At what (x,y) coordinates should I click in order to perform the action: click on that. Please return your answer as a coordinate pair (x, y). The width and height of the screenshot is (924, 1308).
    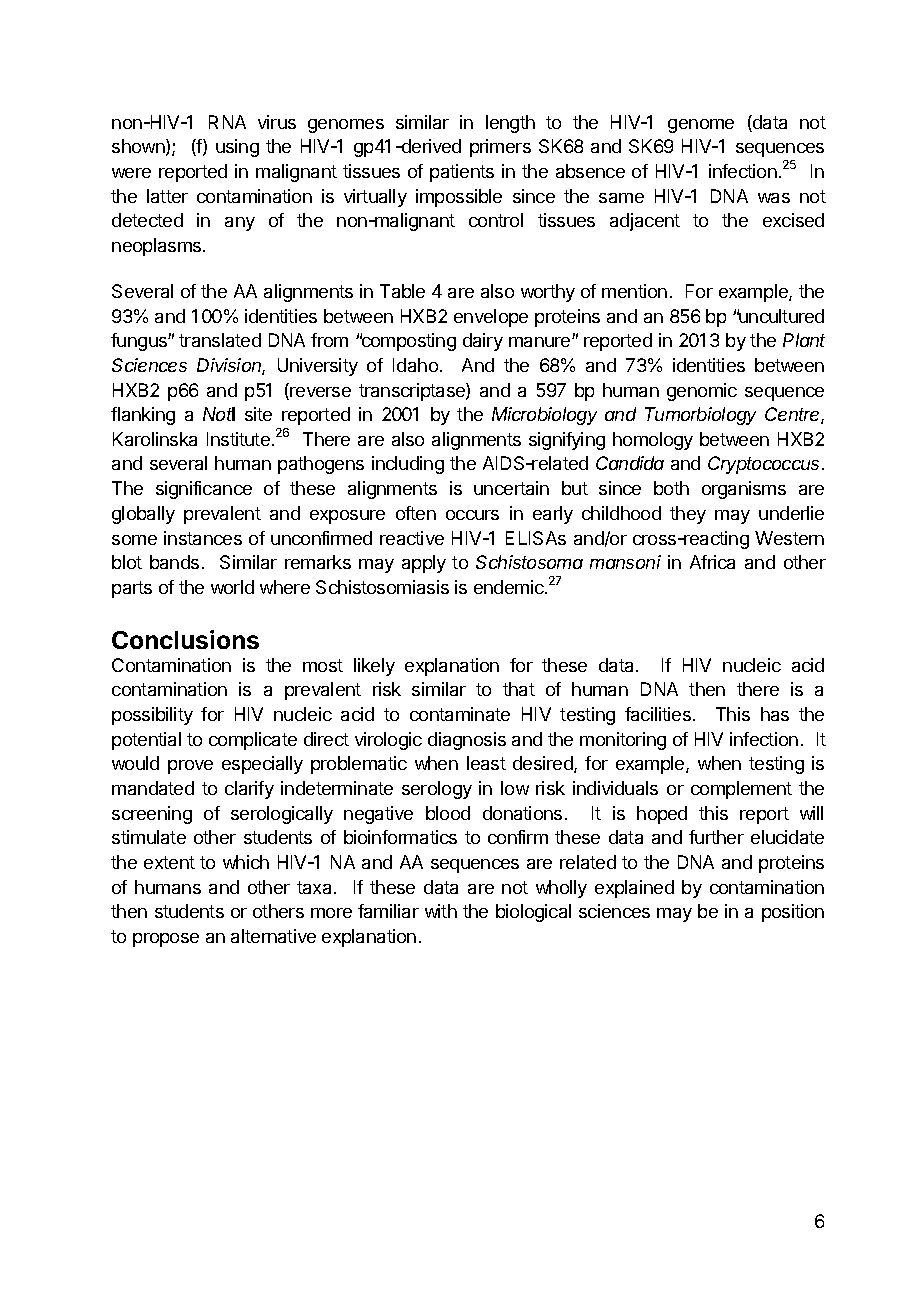
    Looking at the image, I should click on (519, 689).
